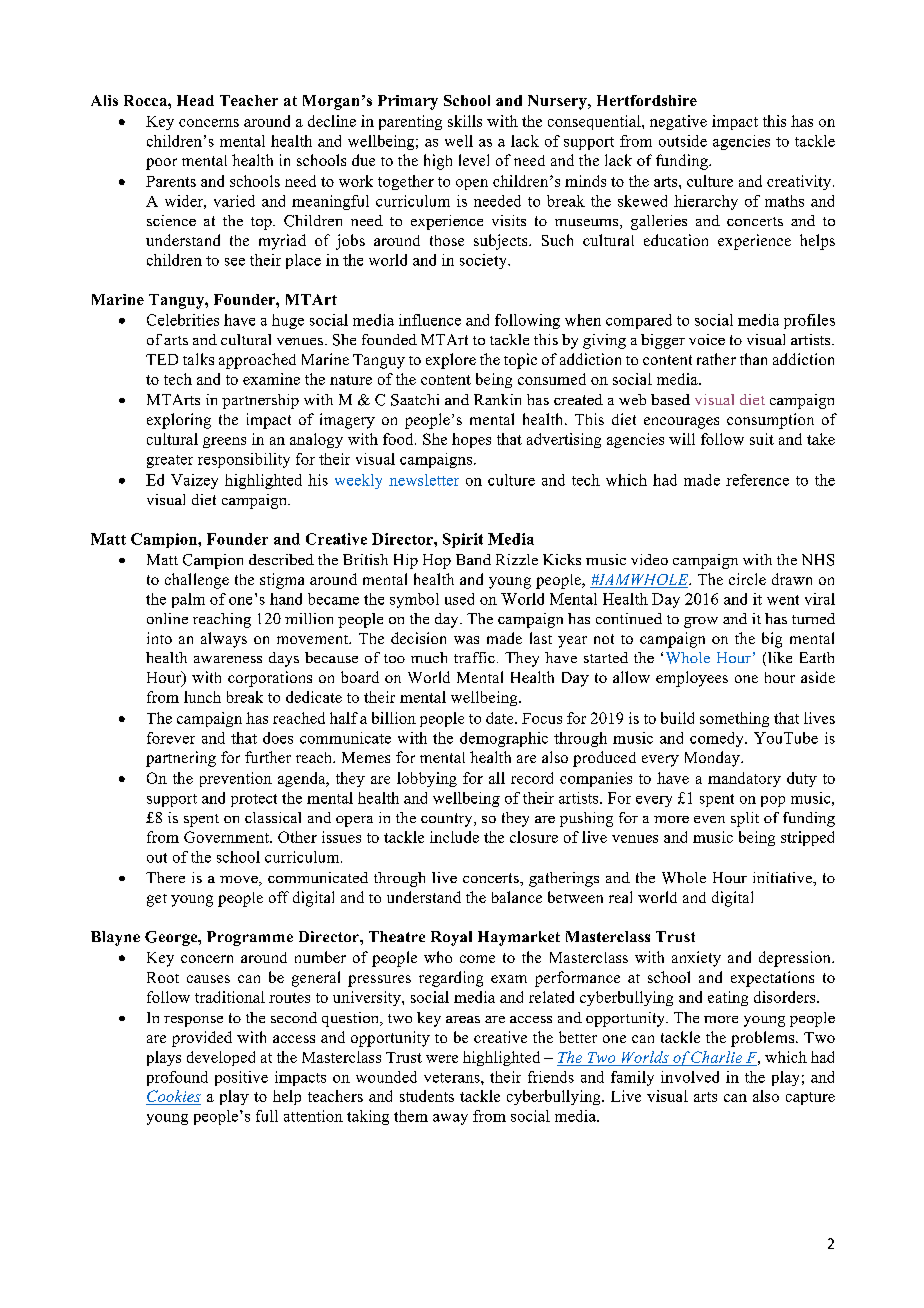  I want to click on than, so click(753, 359).
